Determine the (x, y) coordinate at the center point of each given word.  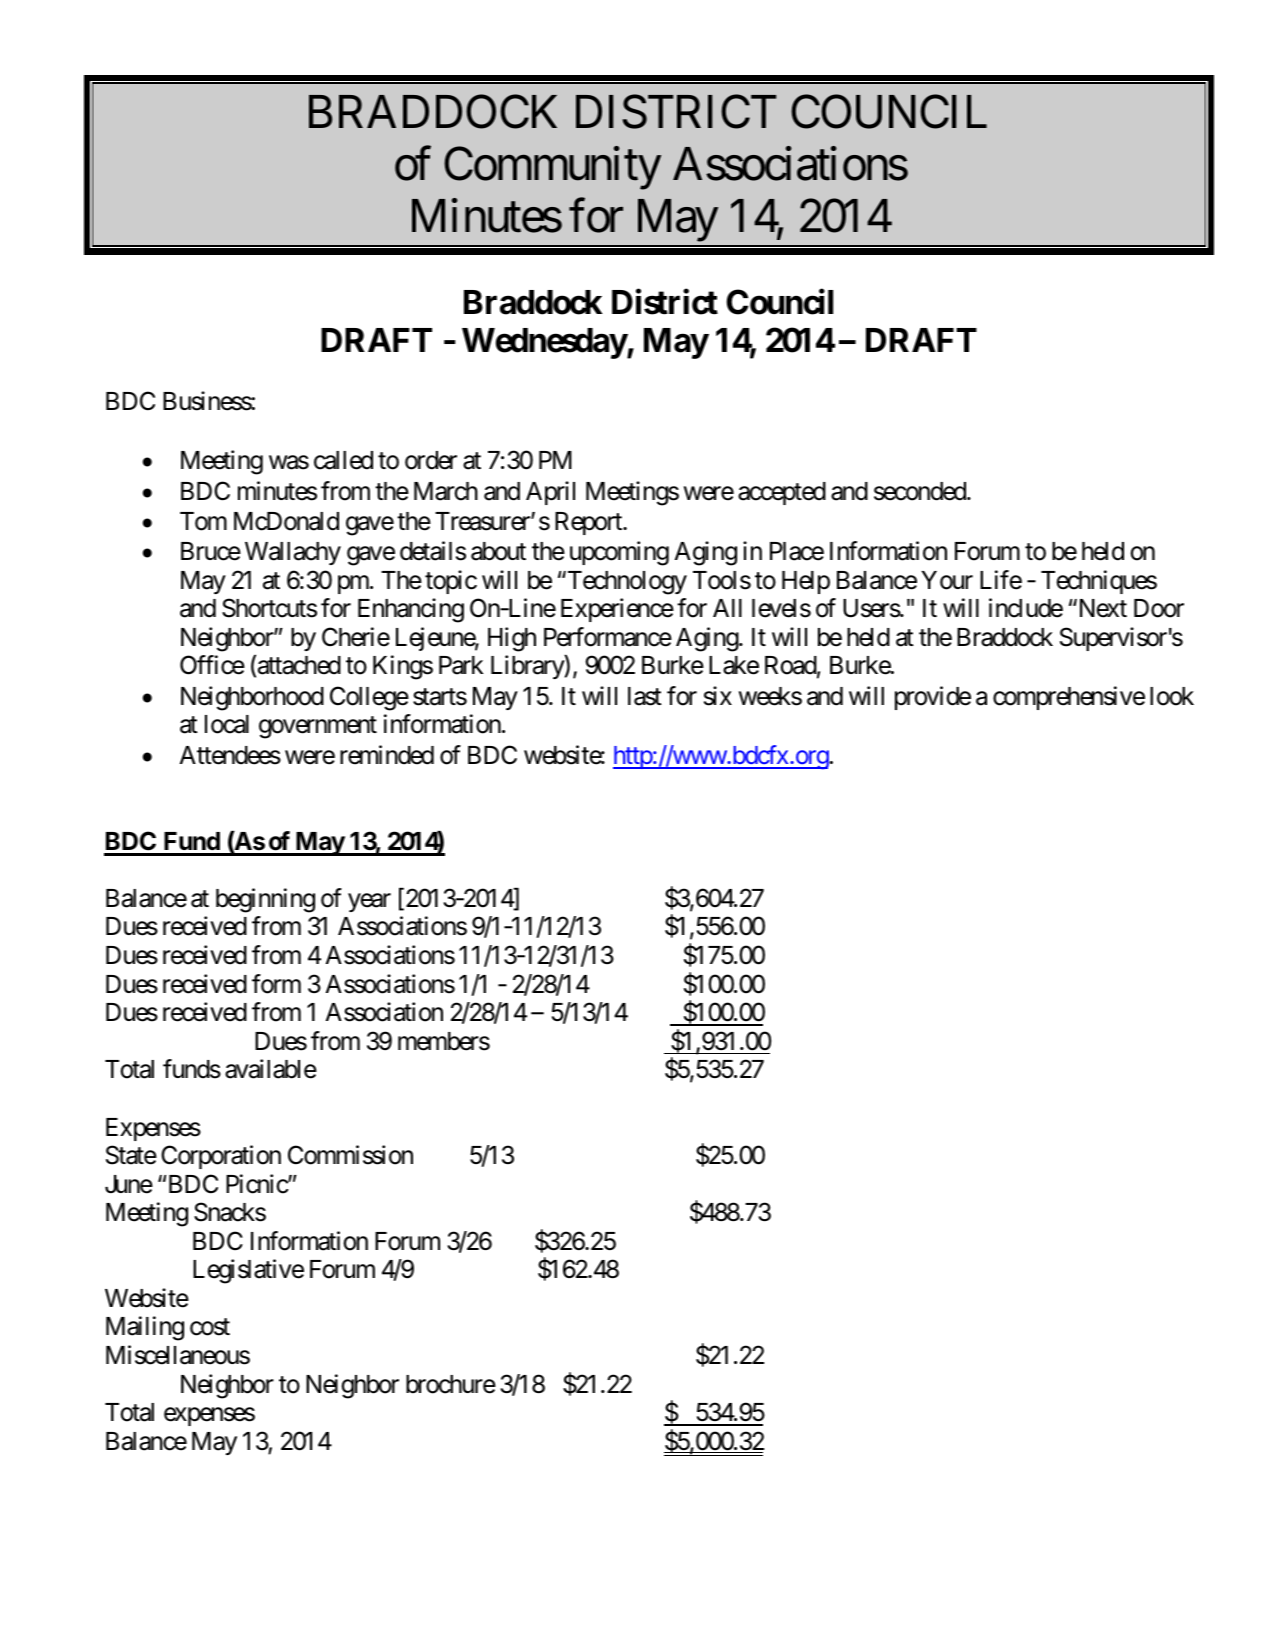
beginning (265, 900)
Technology (626, 583)
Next (1101, 608)
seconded (921, 491)
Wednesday (544, 343)
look (1172, 696)
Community (552, 168)
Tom (203, 521)
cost (210, 1327)
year (369, 902)
